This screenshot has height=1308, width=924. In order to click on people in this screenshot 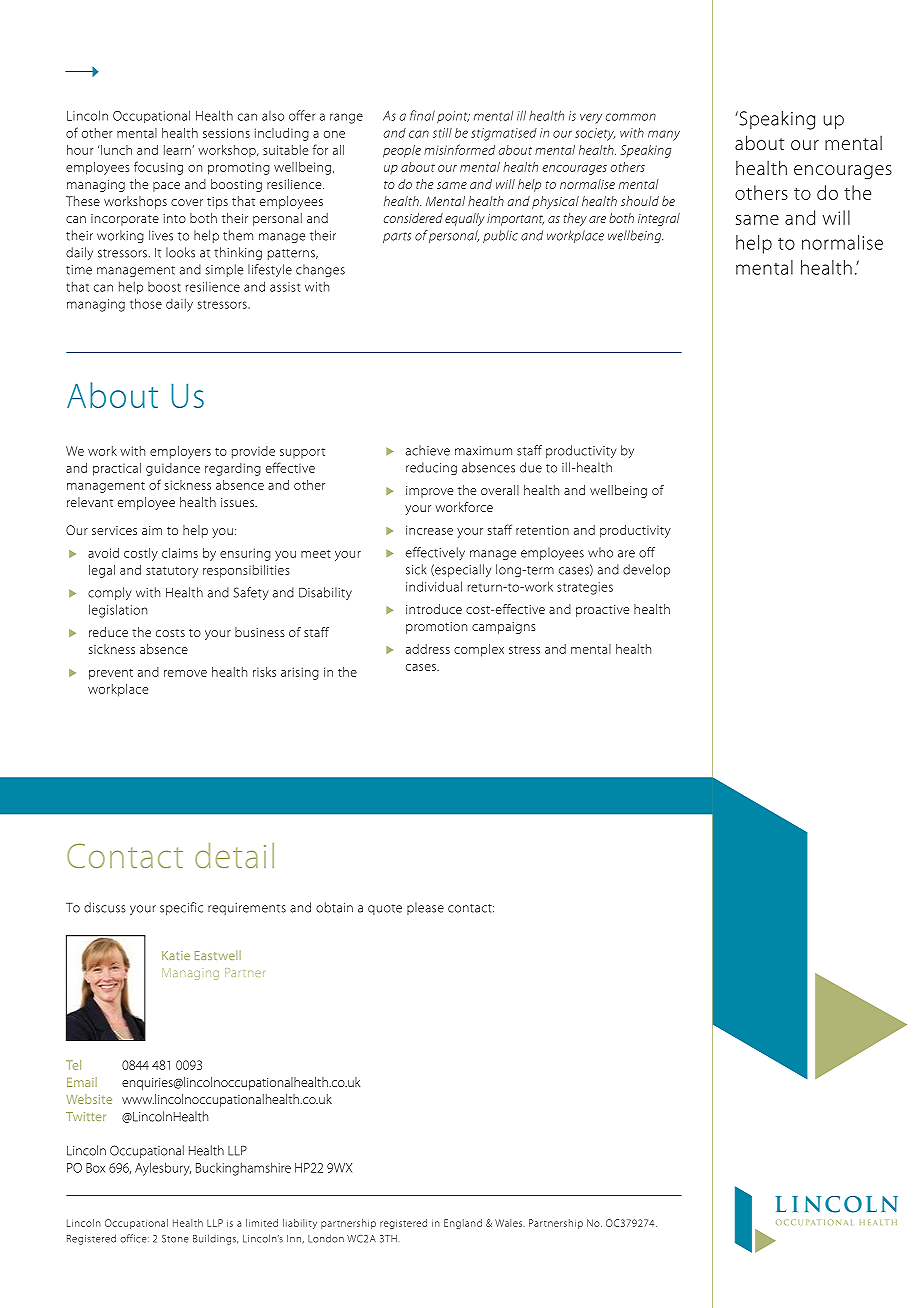, I will do `click(402, 151)`.
